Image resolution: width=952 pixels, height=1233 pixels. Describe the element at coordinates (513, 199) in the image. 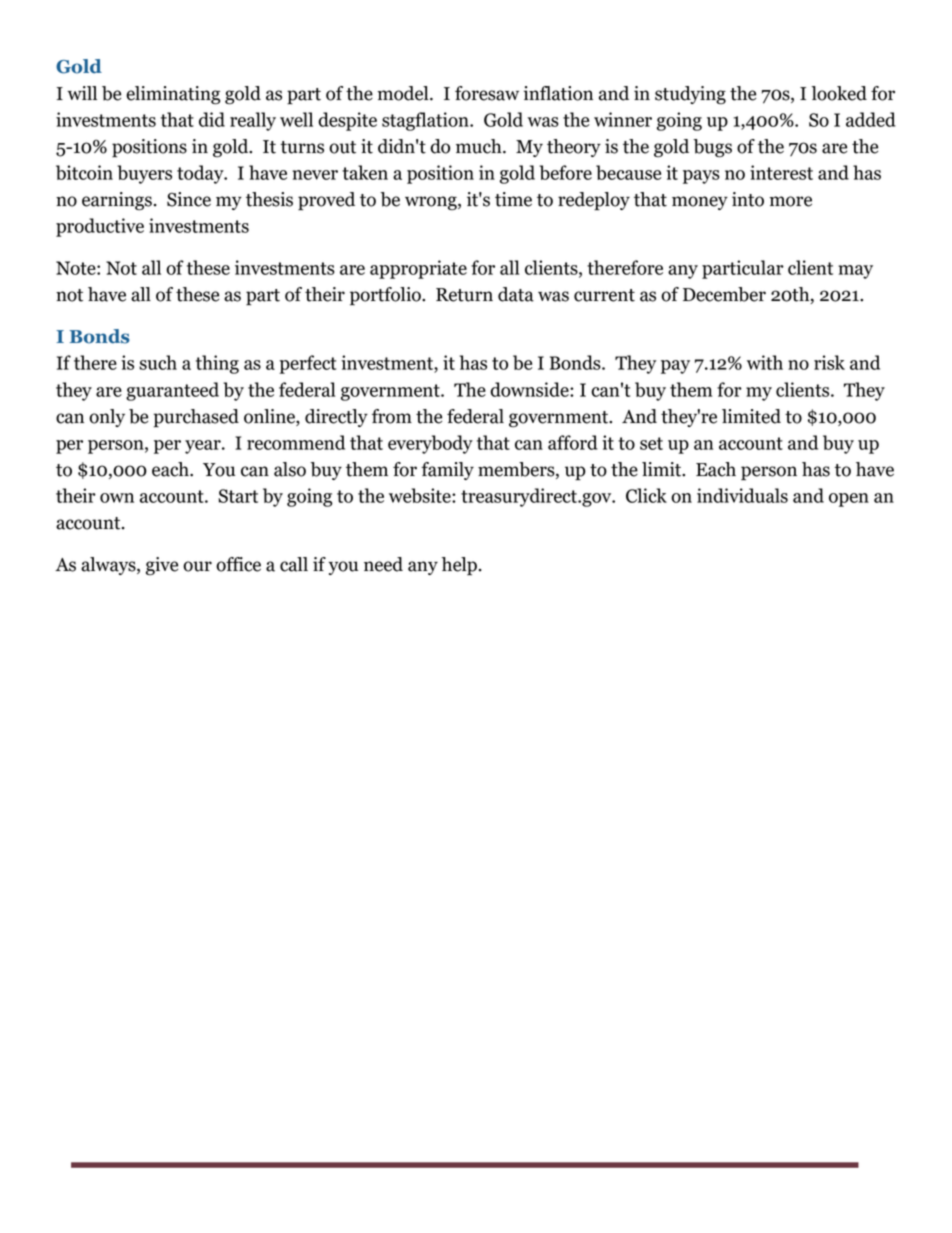

I see `time` at that location.
